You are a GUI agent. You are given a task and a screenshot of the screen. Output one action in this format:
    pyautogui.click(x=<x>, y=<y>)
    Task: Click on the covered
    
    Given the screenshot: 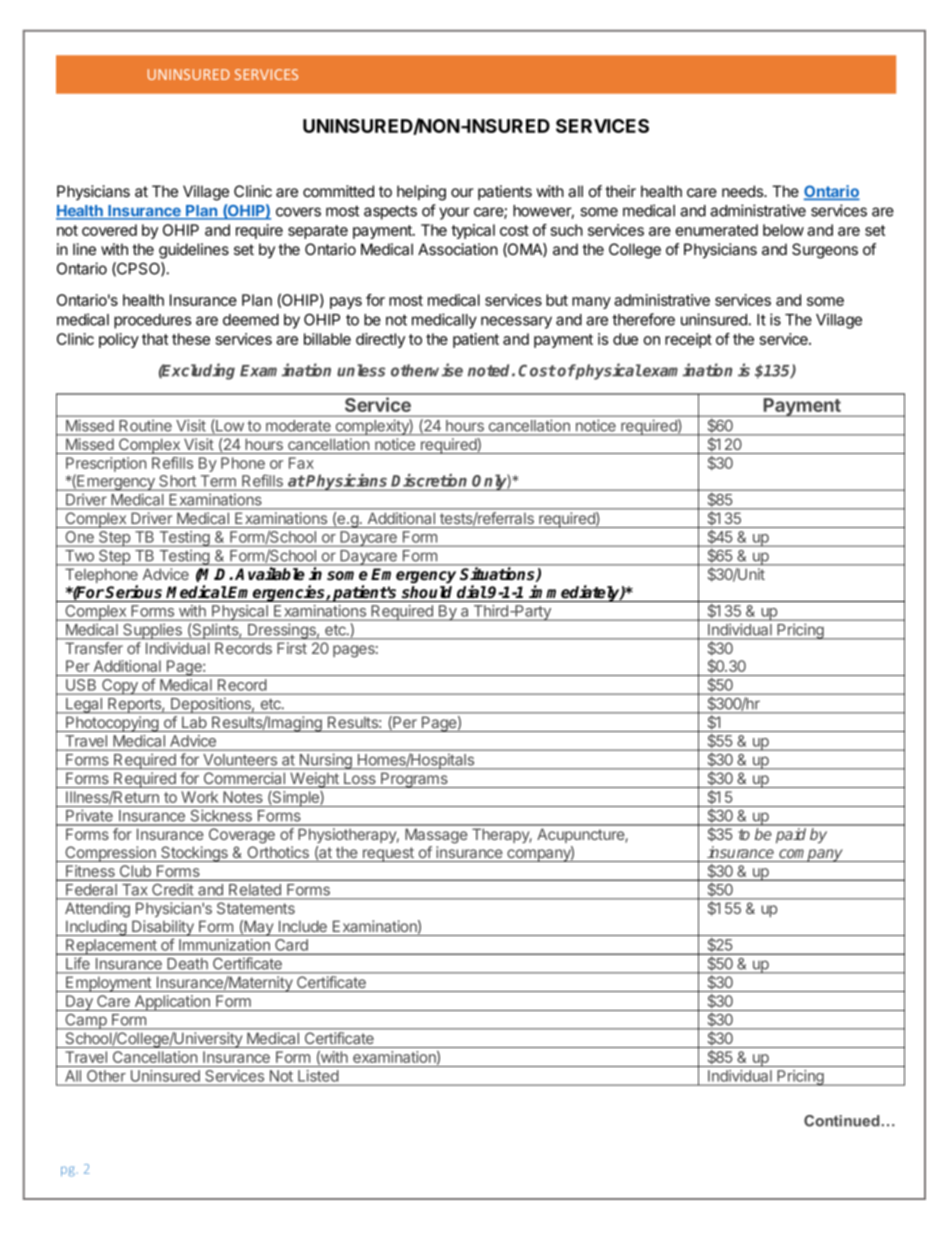 What is the action you would take?
    pyautogui.click(x=109, y=230)
